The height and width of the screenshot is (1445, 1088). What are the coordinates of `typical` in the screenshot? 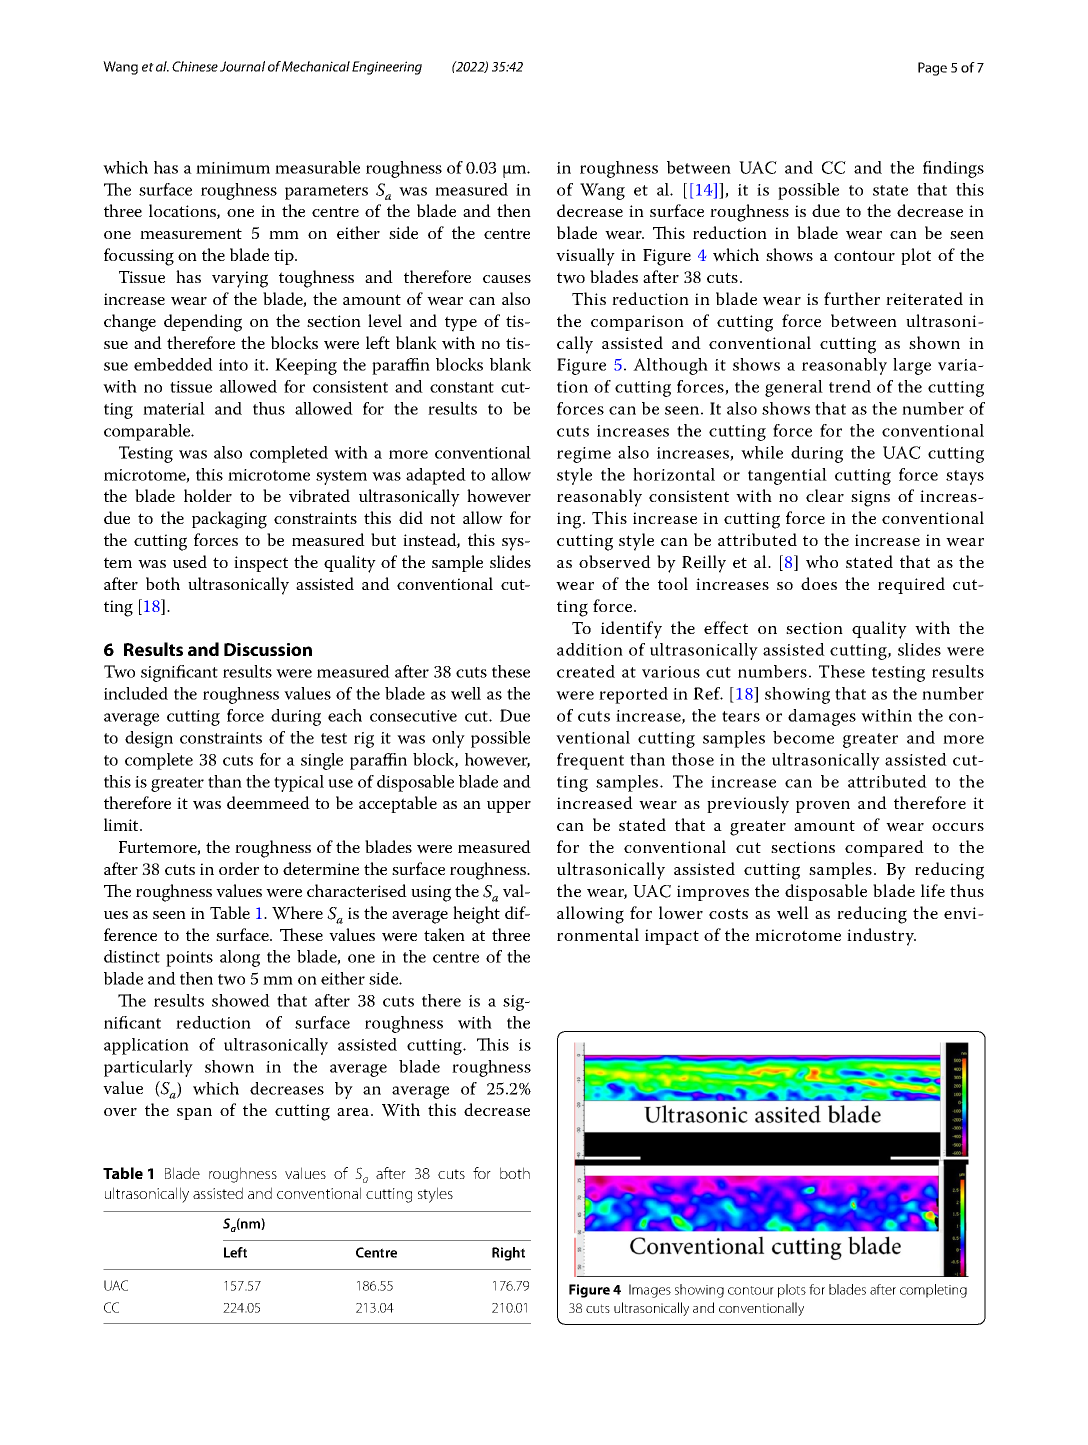 It's located at (299, 783).
